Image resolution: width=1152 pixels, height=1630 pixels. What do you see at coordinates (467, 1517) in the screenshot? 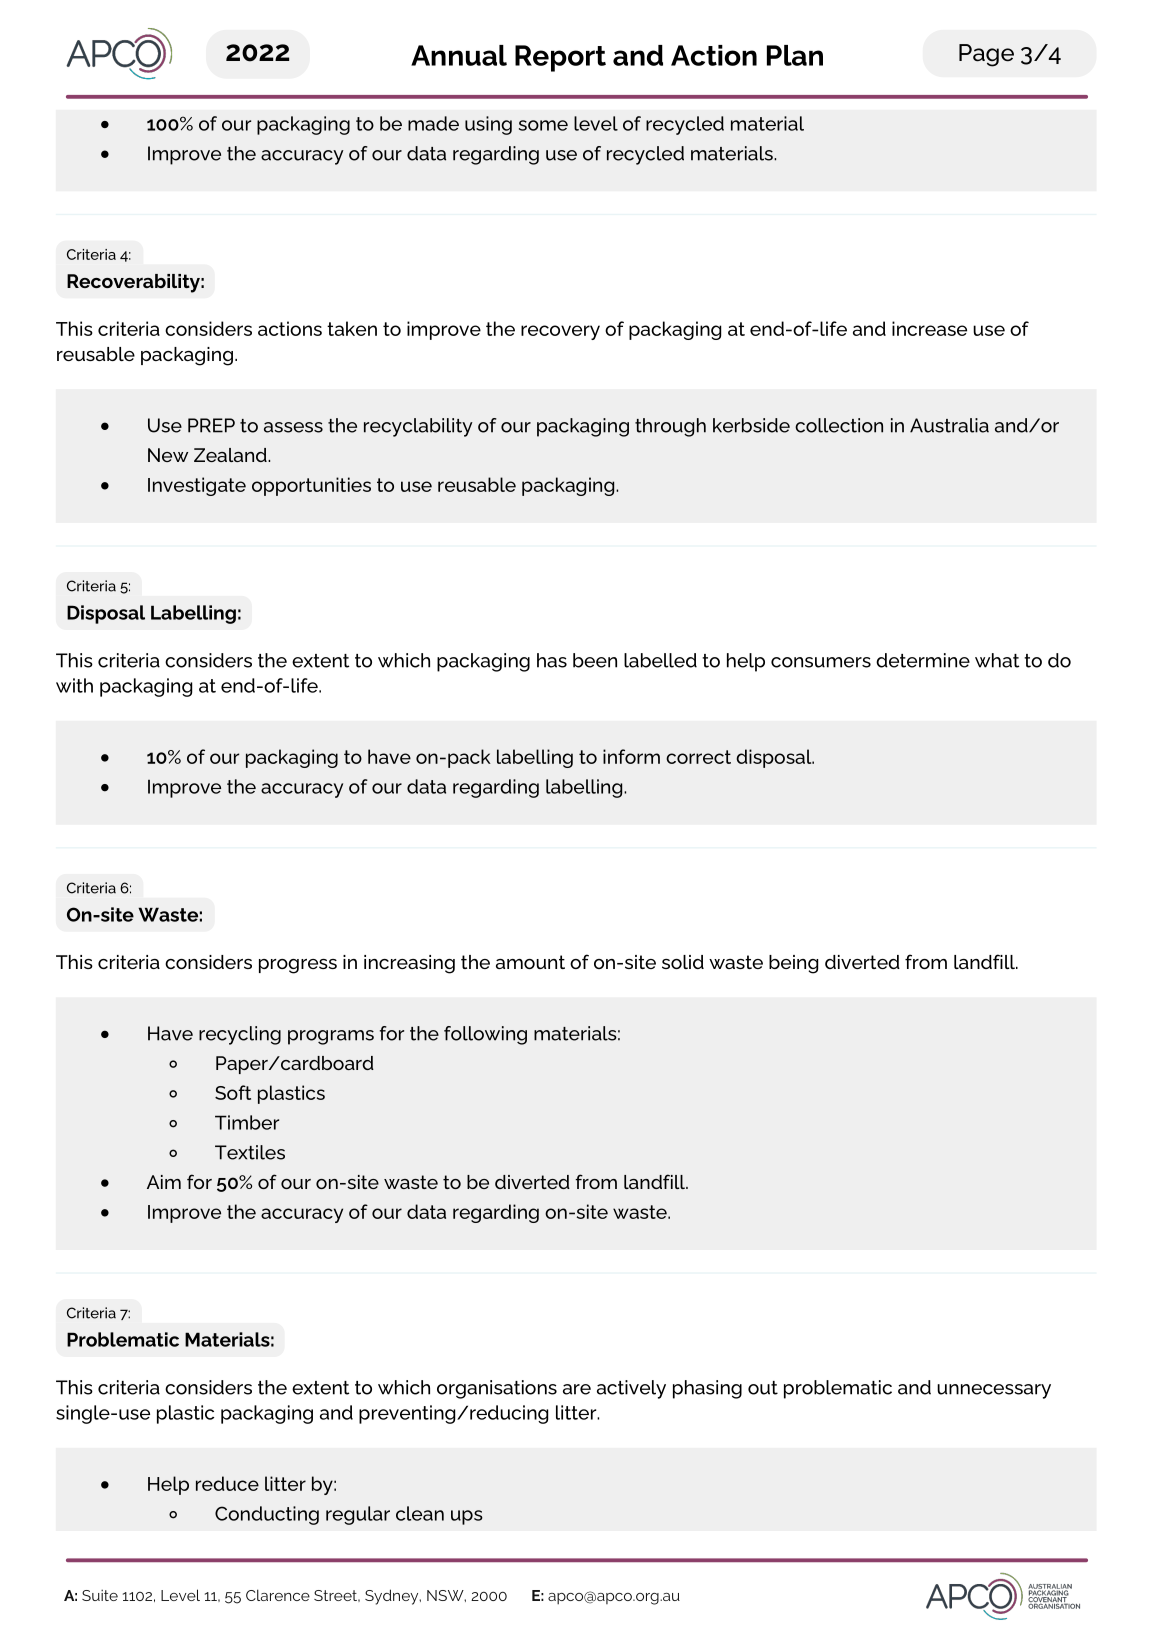
I see `ups` at bounding box center [467, 1517].
